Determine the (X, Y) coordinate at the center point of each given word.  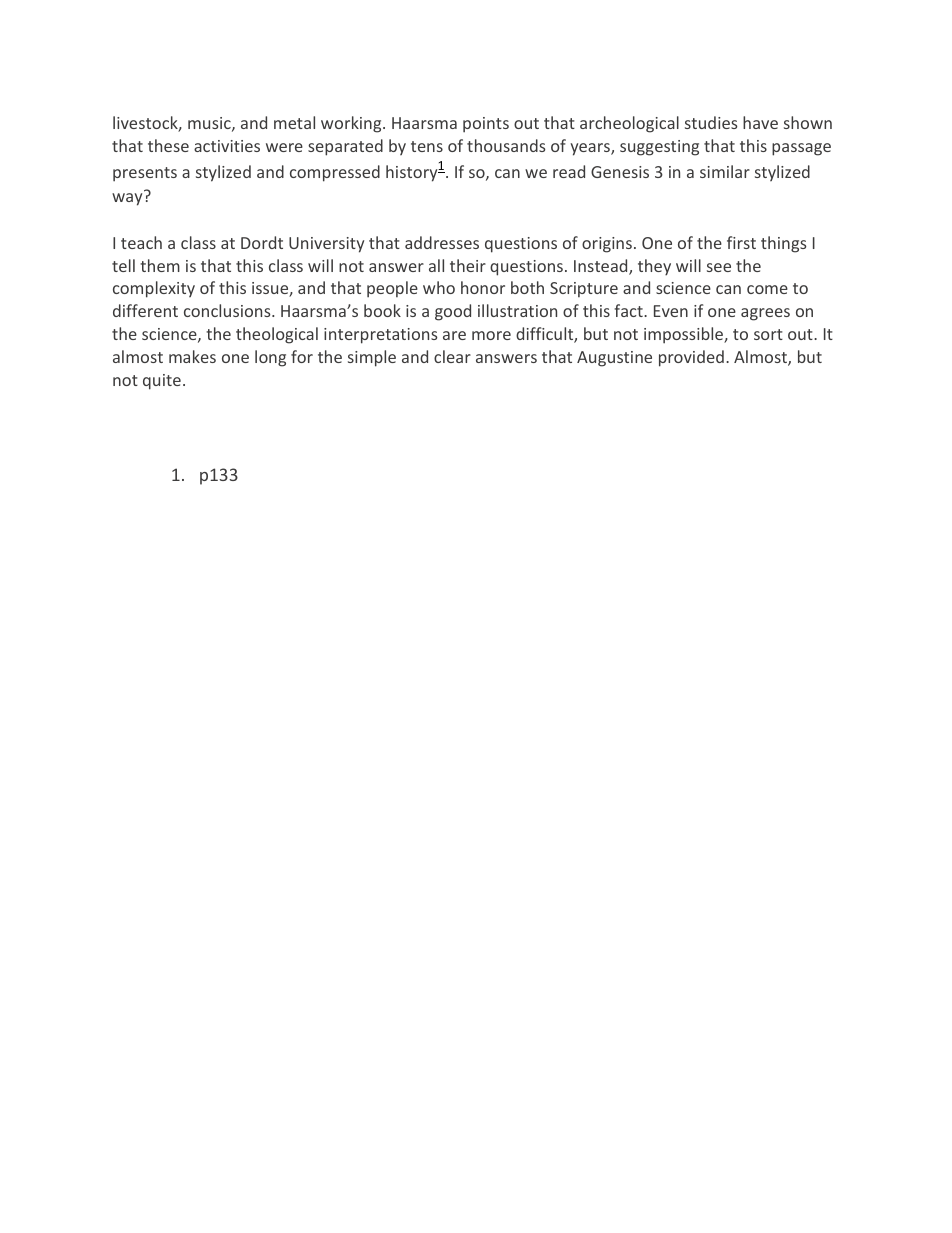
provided (691, 358)
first (741, 242)
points (486, 125)
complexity (154, 289)
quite (162, 382)
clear (452, 356)
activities (227, 146)
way (128, 198)
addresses (442, 242)
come (767, 289)
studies (711, 122)
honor (483, 287)
